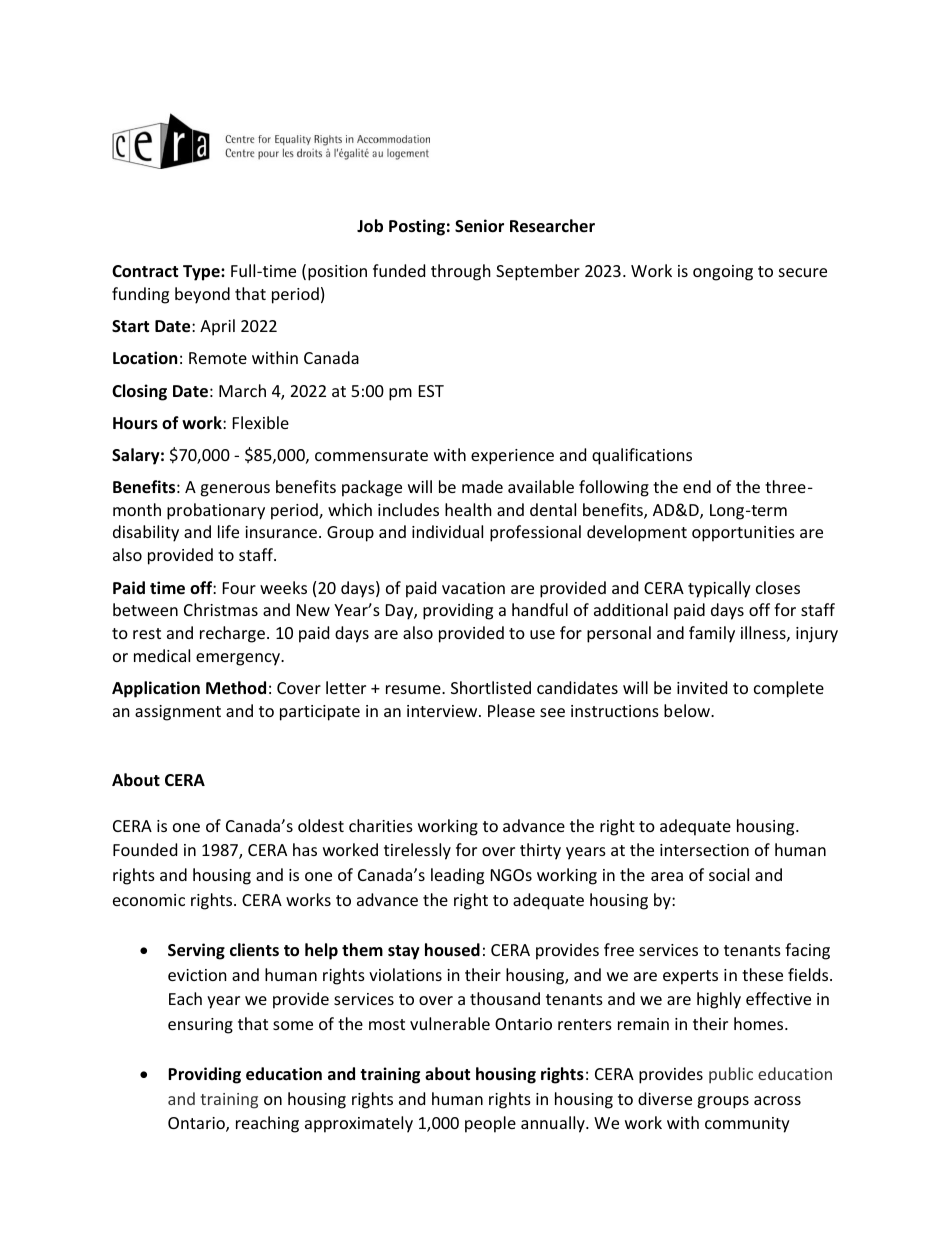  Describe the element at coordinates (723, 273) in the screenshot. I see `ongoing` at that location.
